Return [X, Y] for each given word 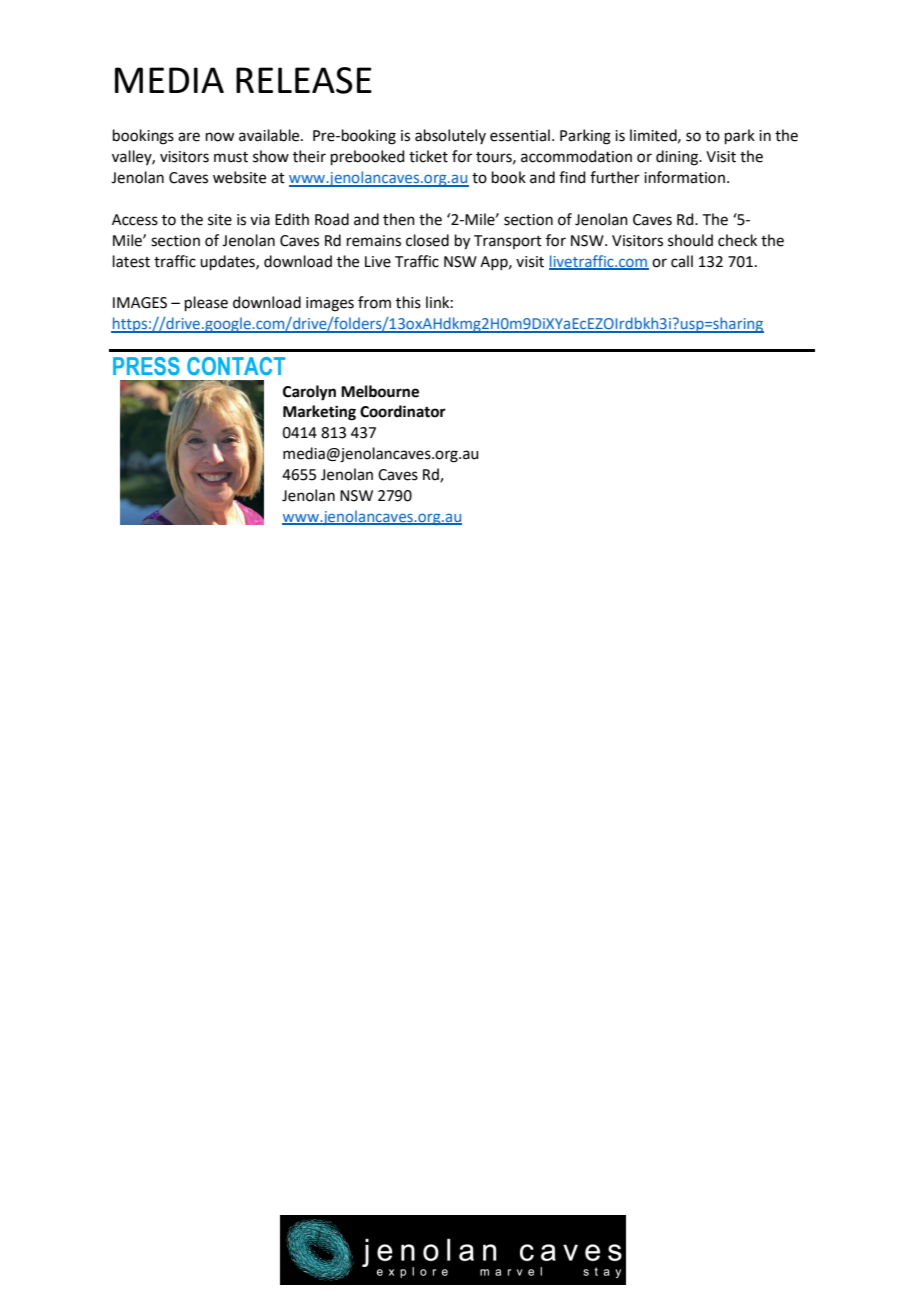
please [206, 303]
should [690, 240]
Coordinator [403, 411]
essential [520, 135]
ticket [428, 156]
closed [427, 240]
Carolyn [309, 393]
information [684, 177]
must [231, 157]
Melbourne [380, 391]
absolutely [450, 136]
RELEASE [304, 80]
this [408, 302]
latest [131, 261]
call [682, 261]
